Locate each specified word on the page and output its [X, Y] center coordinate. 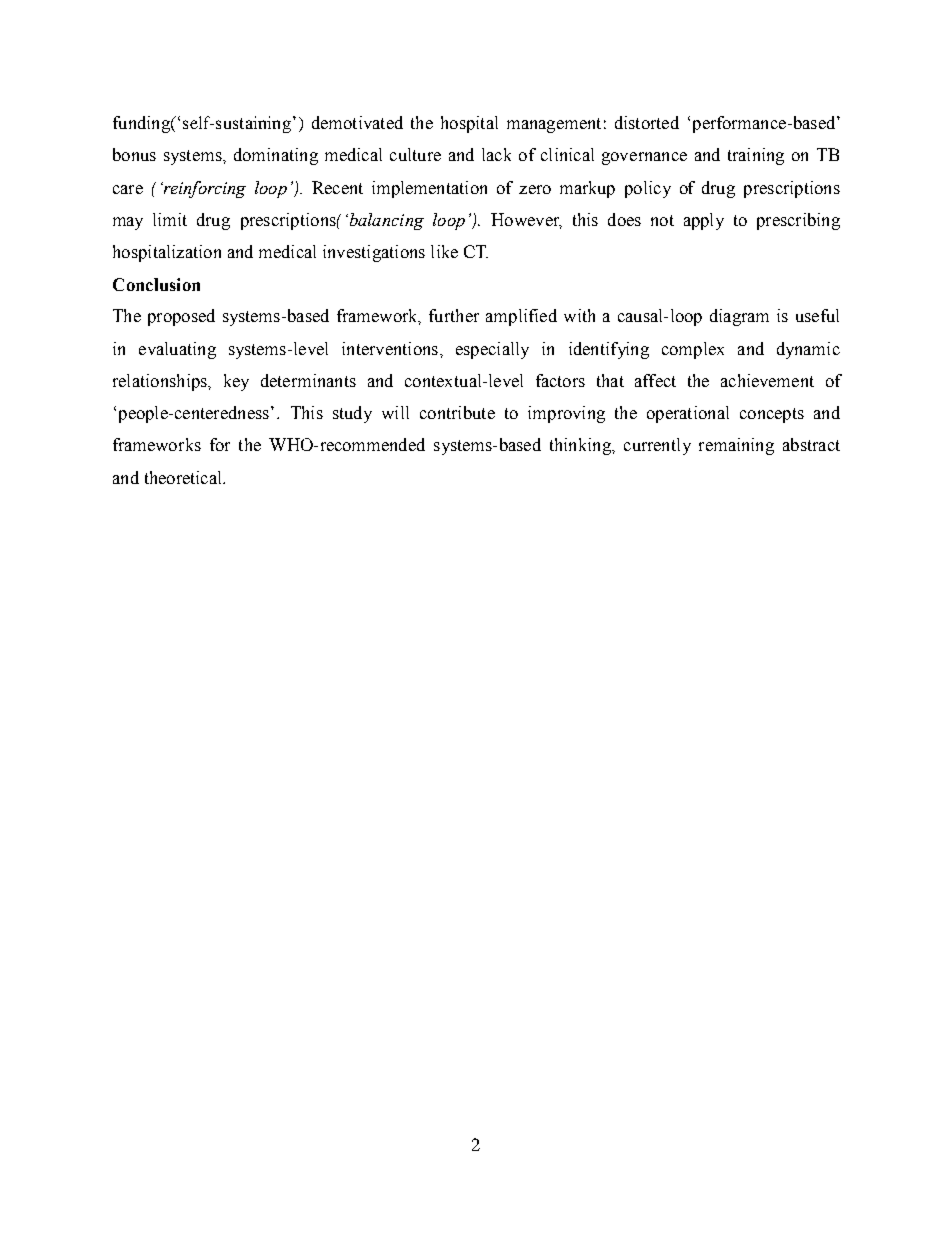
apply [704, 221]
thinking [581, 446]
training [756, 156]
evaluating [177, 350]
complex [693, 350]
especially [492, 350]
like [444, 251]
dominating [276, 156]
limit [170, 219]
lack [496, 154]
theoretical [184, 477]
